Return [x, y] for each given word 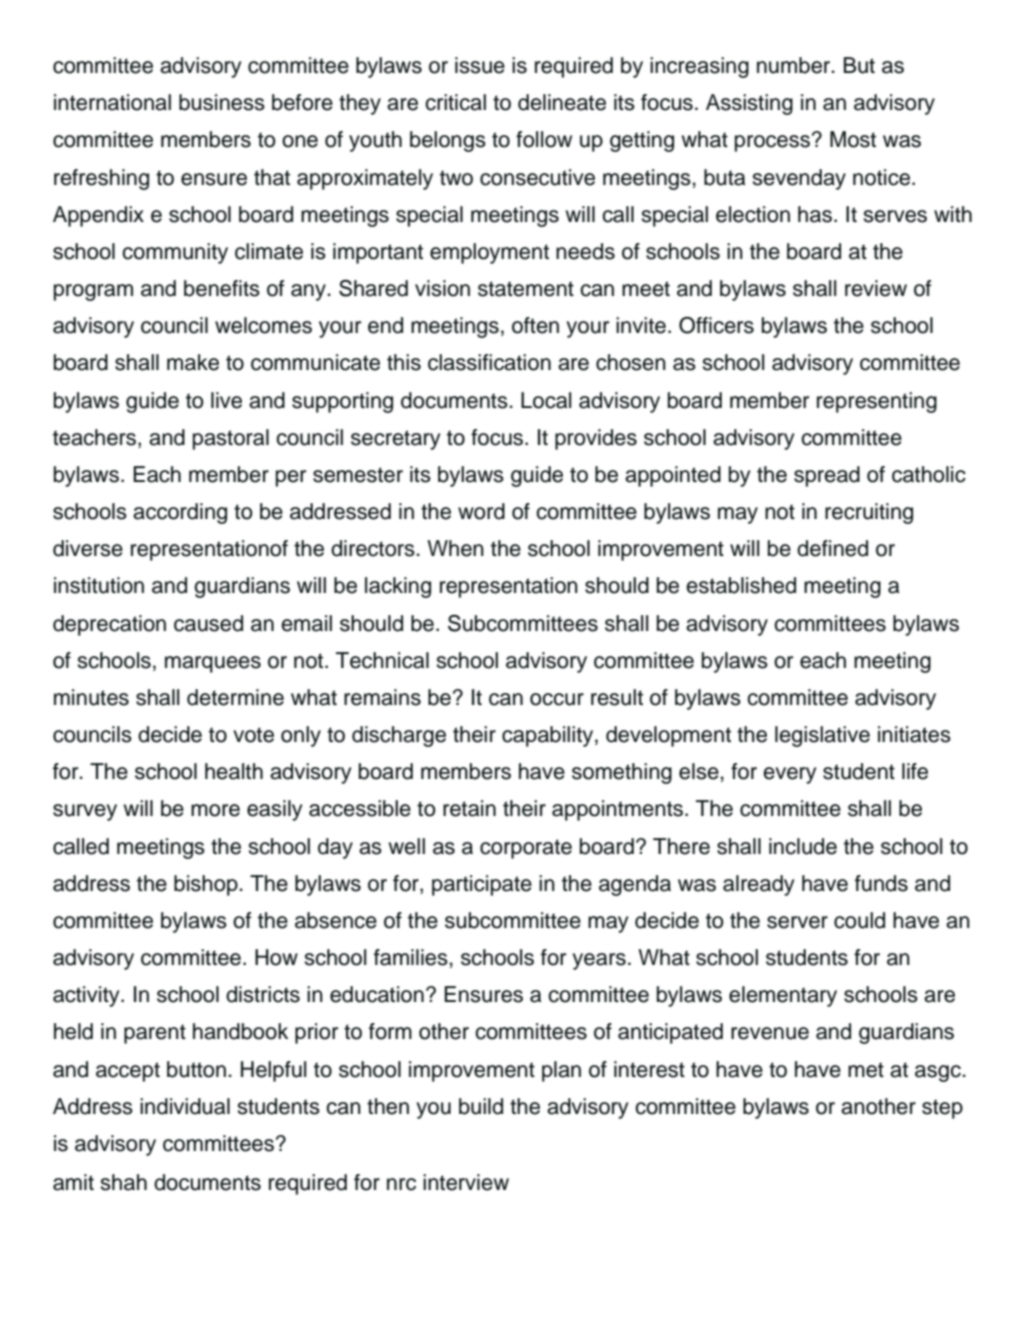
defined [832, 548]
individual [185, 1106]
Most [853, 139]
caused [208, 623]
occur [557, 699]
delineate [562, 102]
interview [466, 1182]
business [222, 102]
